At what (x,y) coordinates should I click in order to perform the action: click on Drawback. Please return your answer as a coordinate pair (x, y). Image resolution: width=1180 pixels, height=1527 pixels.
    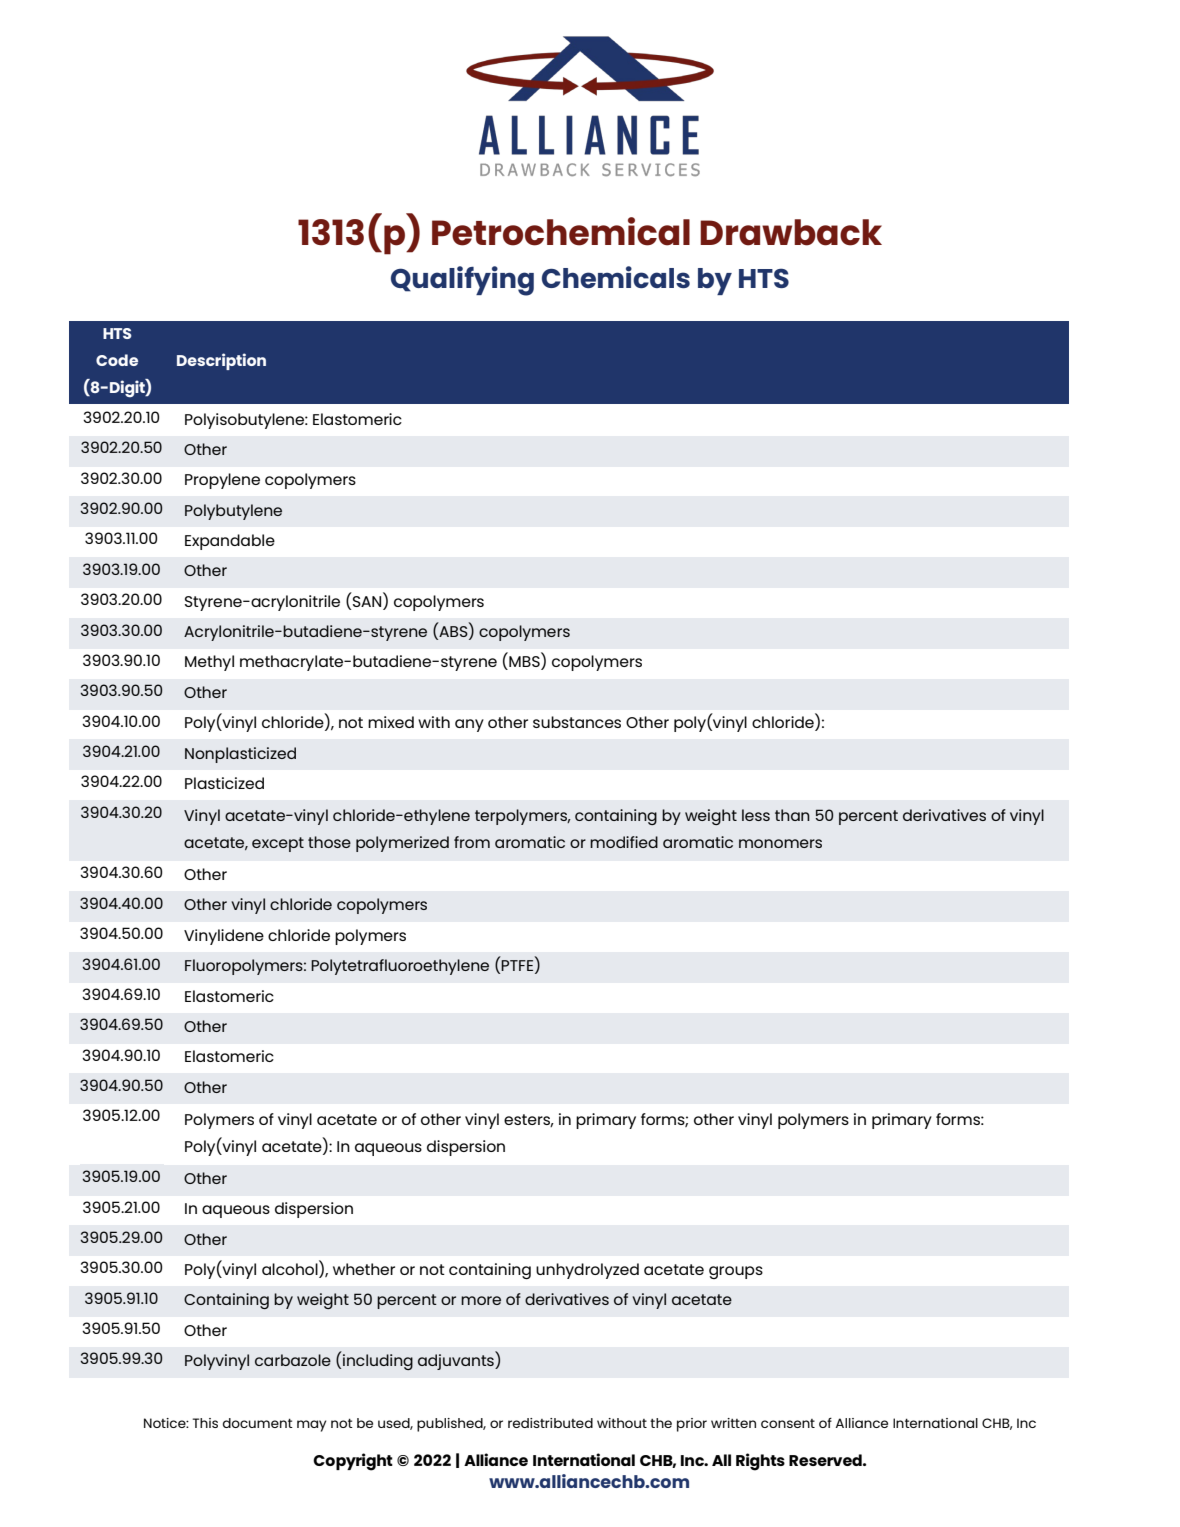
    Looking at the image, I should click on (791, 232).
